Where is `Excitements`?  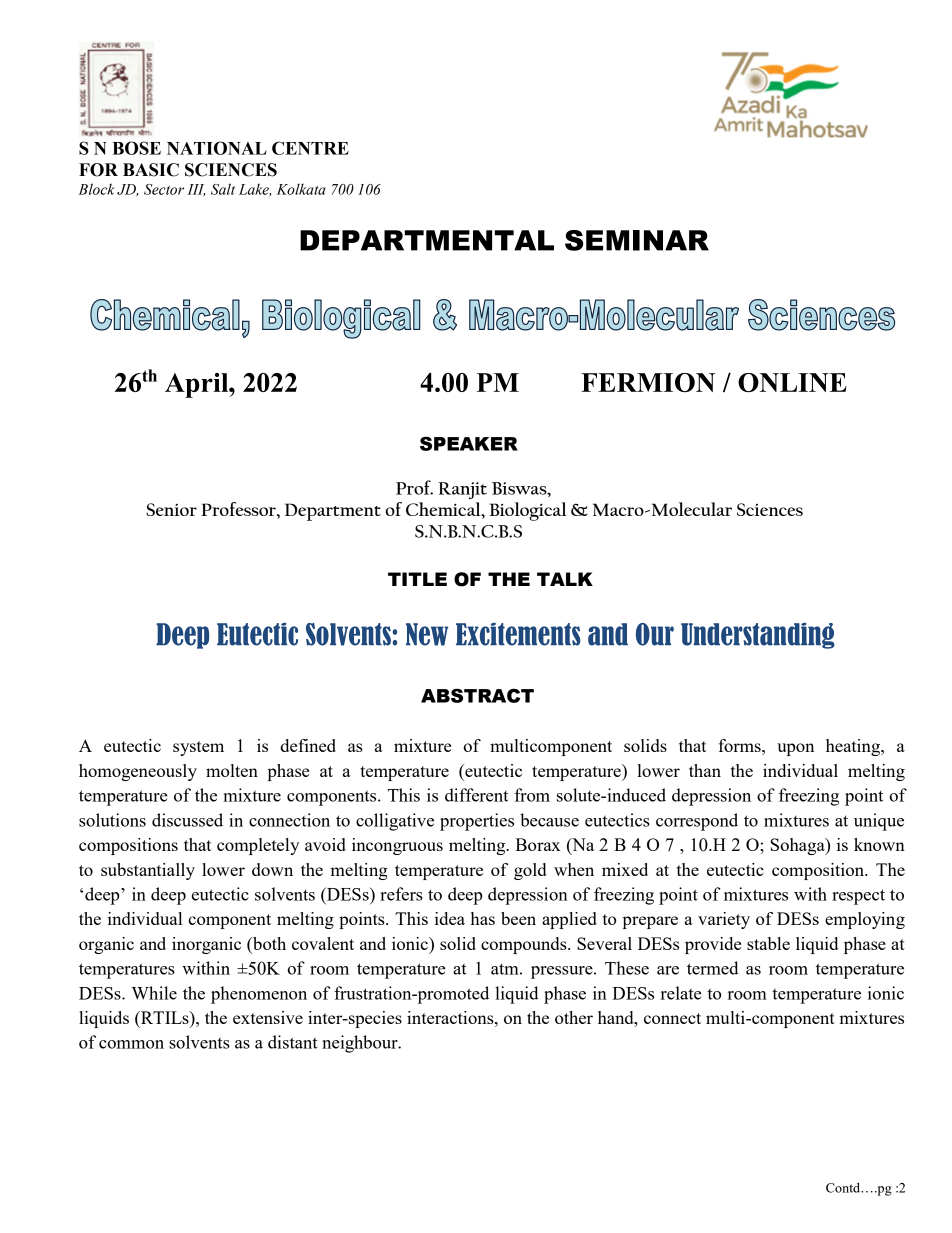
Excitements is located at coordinates (518, 634).
